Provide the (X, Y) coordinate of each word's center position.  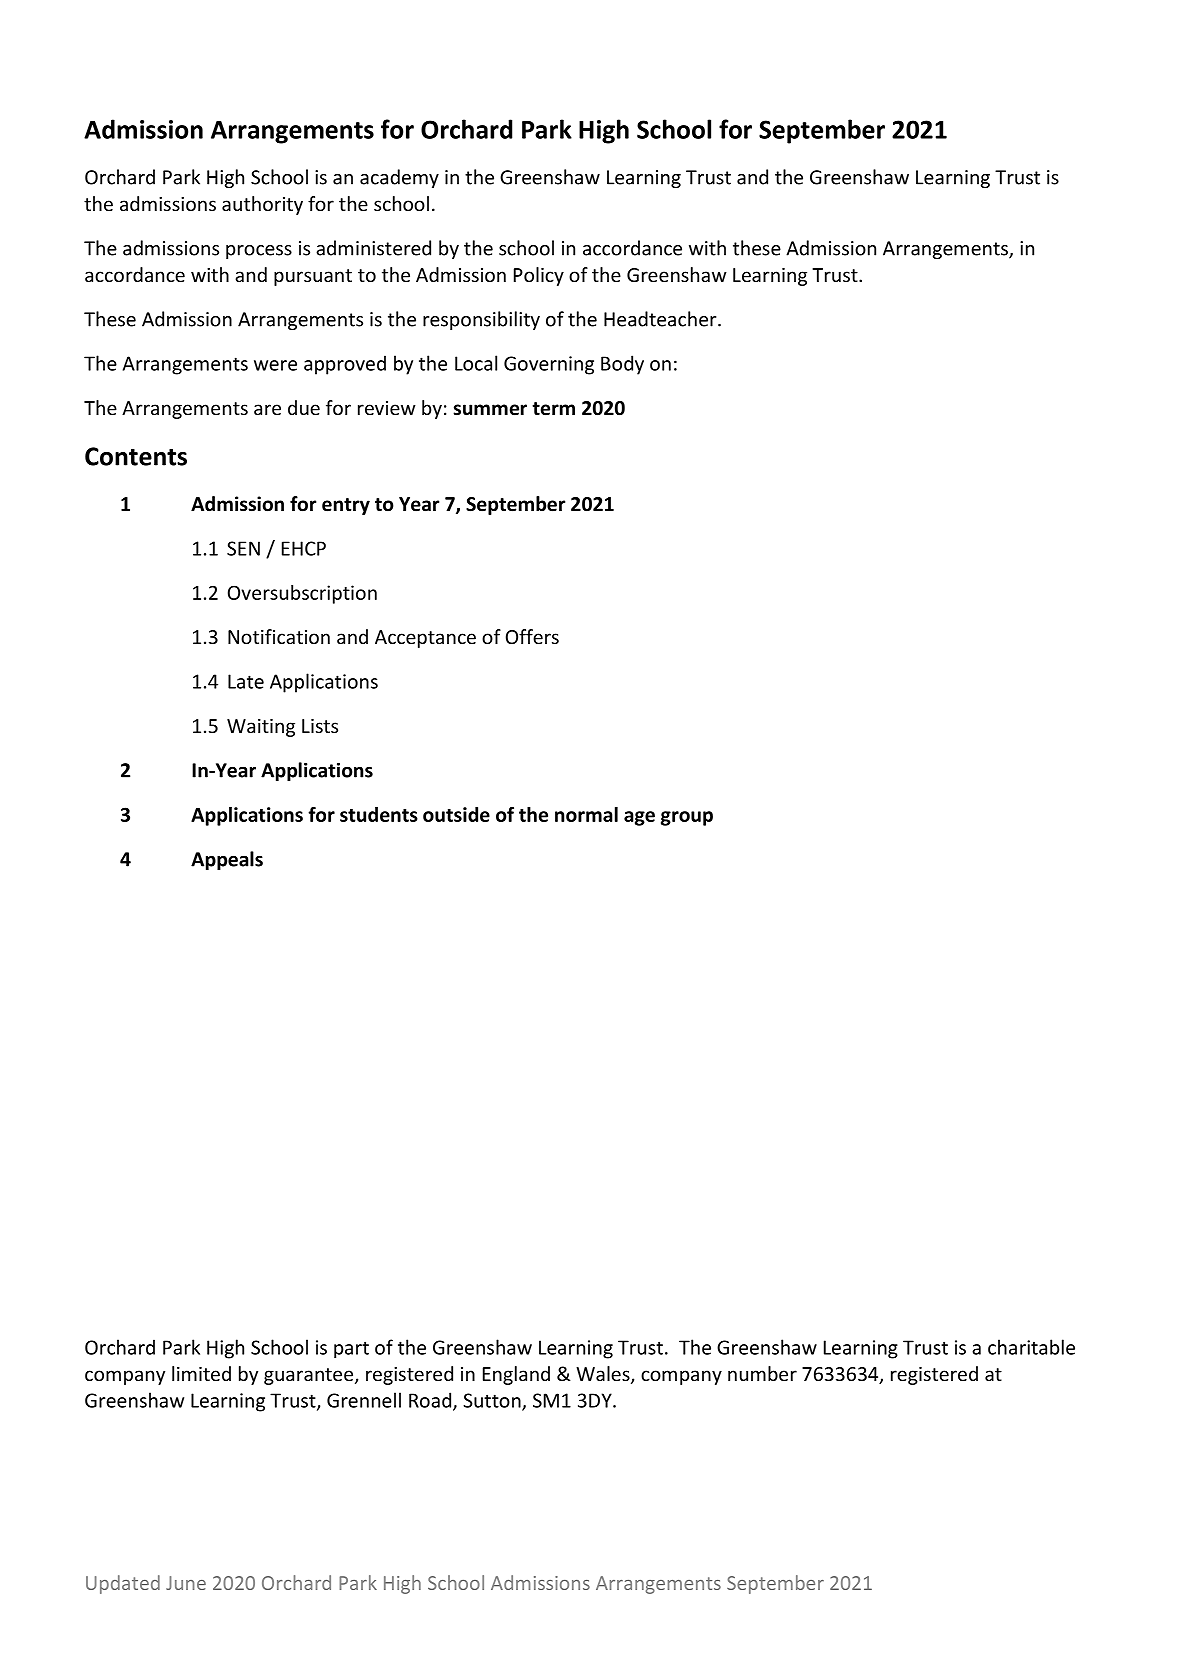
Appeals (227, 860)
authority (262, 205)
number (762, 1373)
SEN (243, 548)
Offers (532, 636)
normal (586, 814)
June (186, 1583)
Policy (539, 276)
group (687, 818)
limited (201, 1373)
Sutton (493, 1401)
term (553, 409)
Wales (604, 1375)
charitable (1031, 1347)
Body (622, 365)
